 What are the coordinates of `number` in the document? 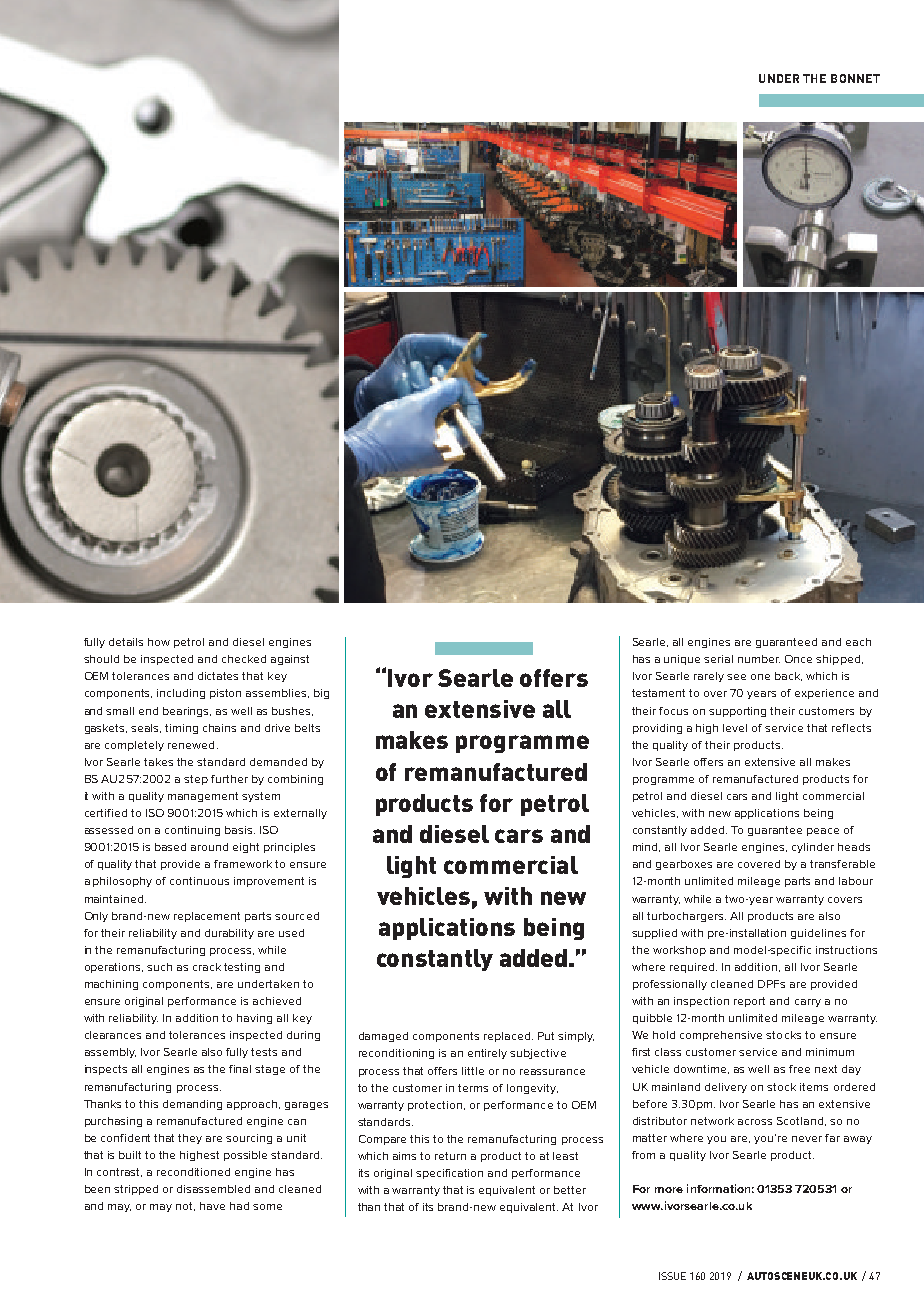 It's located at (759, 659).
